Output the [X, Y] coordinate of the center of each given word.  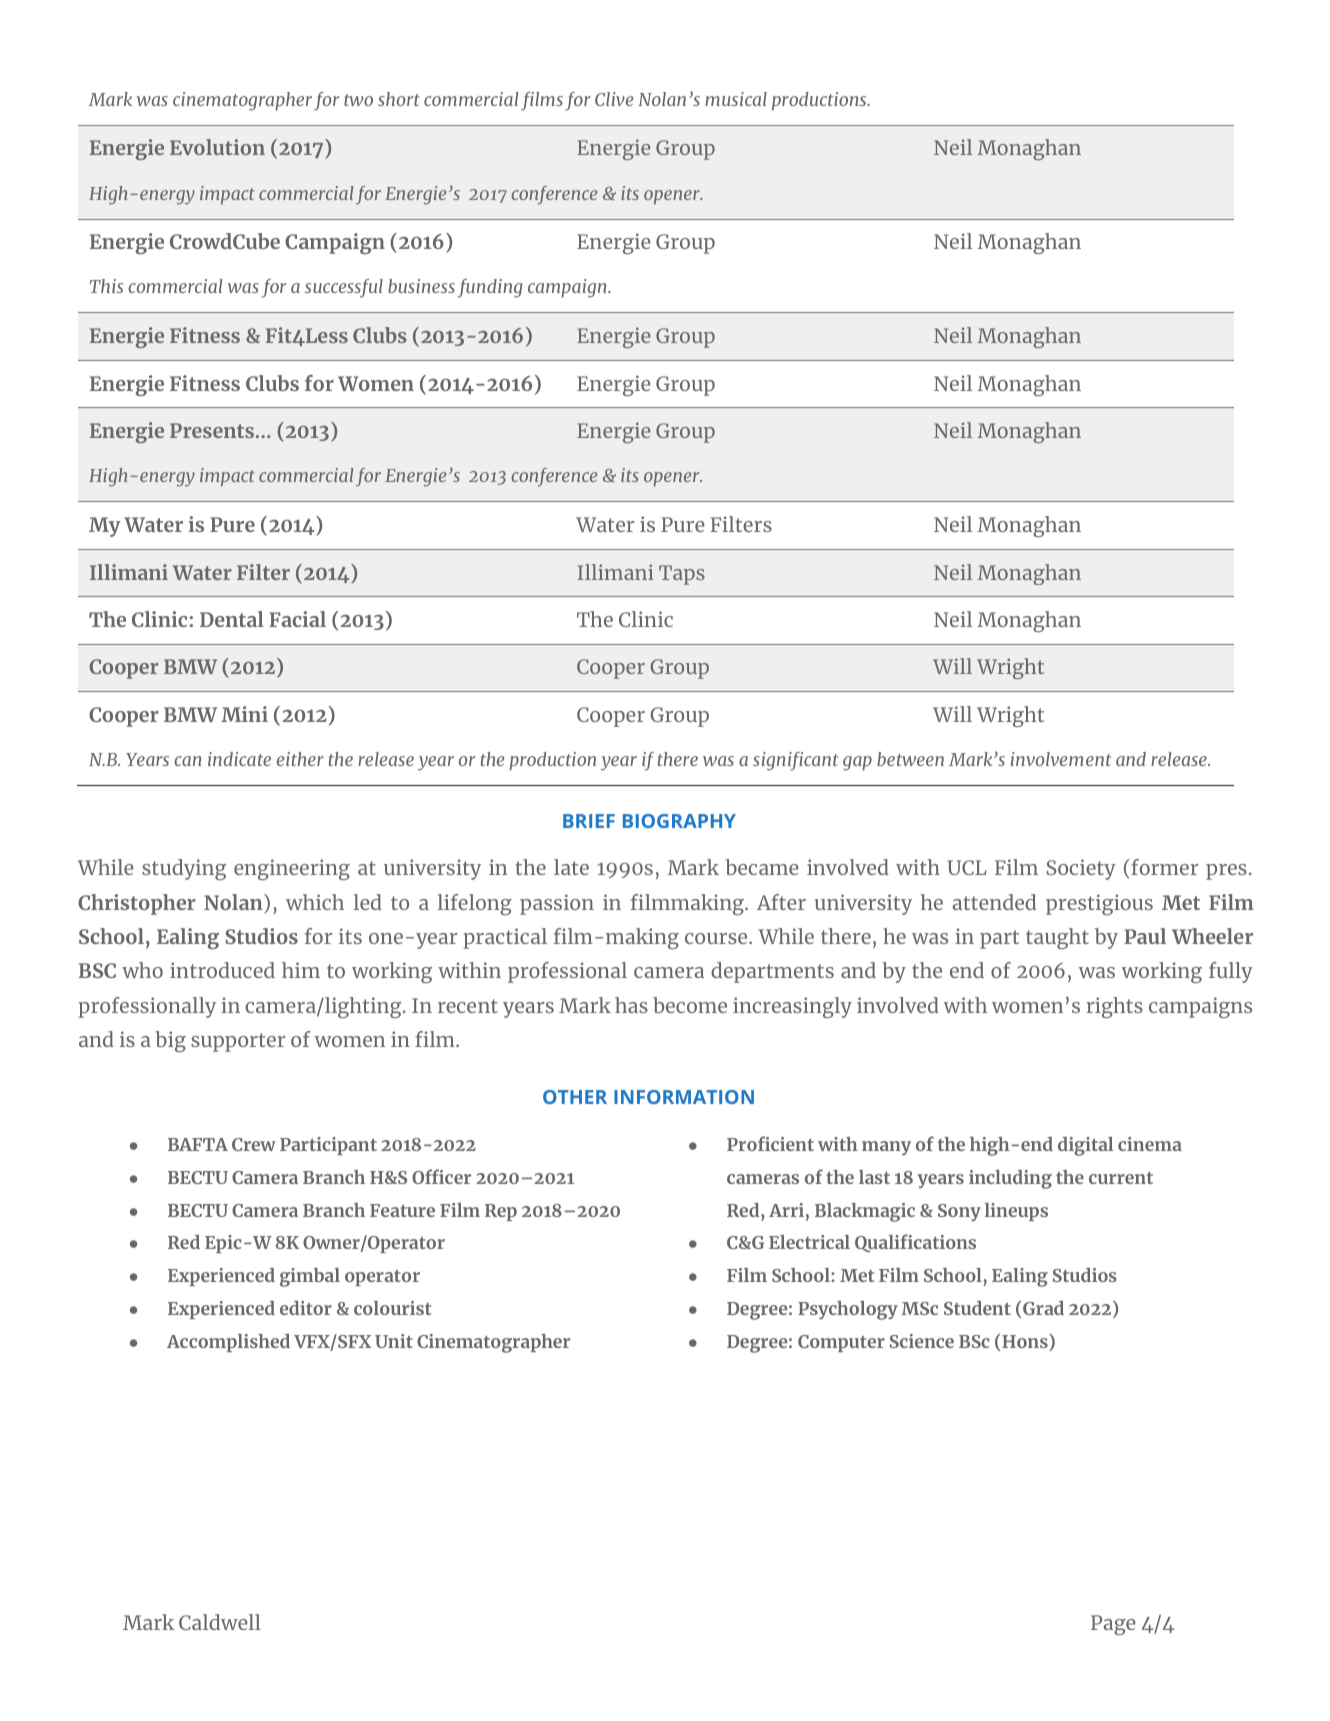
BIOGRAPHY [679, 821]
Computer [841, 1343]
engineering [292, 869]
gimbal [310, 1277]
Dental [232, 619]
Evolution [217, 147]
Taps [682, 575]
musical [736, 99]
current [1121, 1178]
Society [1081, 869]
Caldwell [220, 1622]
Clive [614, 99]
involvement [1061, 759]
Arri [786, 1210]
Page [1113, 1625]
